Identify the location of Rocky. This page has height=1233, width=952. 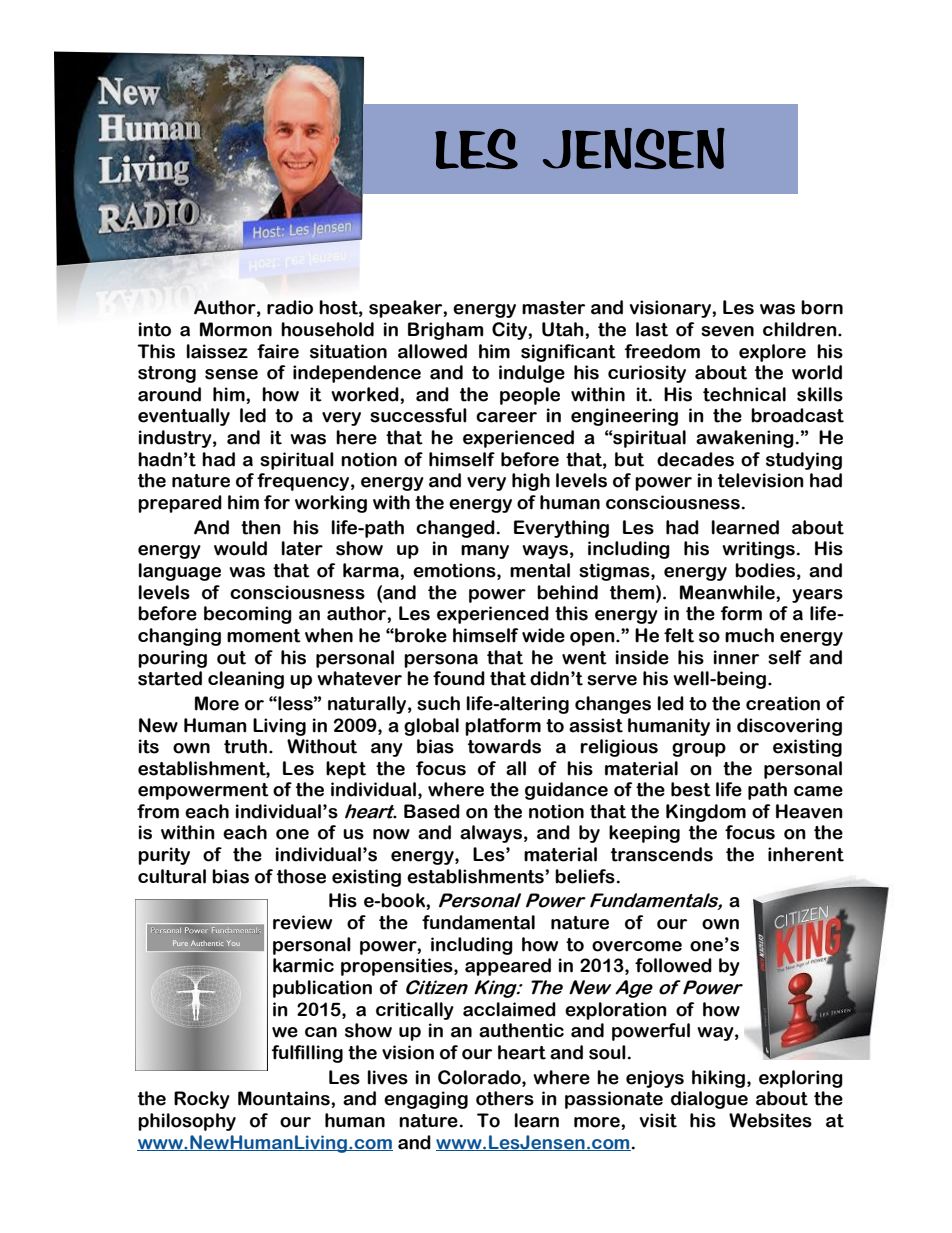
(202, 1100).
